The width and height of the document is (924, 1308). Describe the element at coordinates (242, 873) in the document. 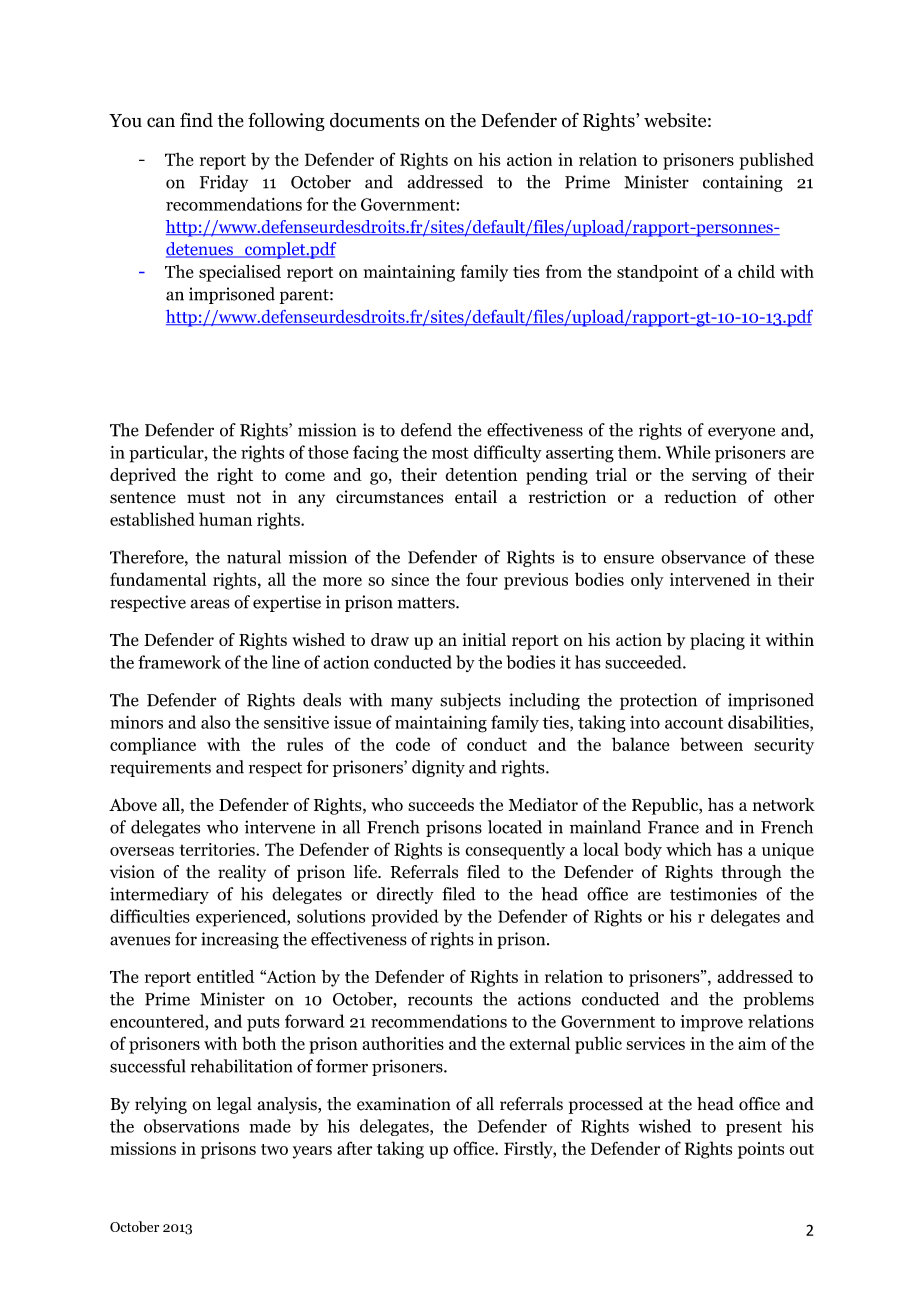

I see `reality` at that location.
